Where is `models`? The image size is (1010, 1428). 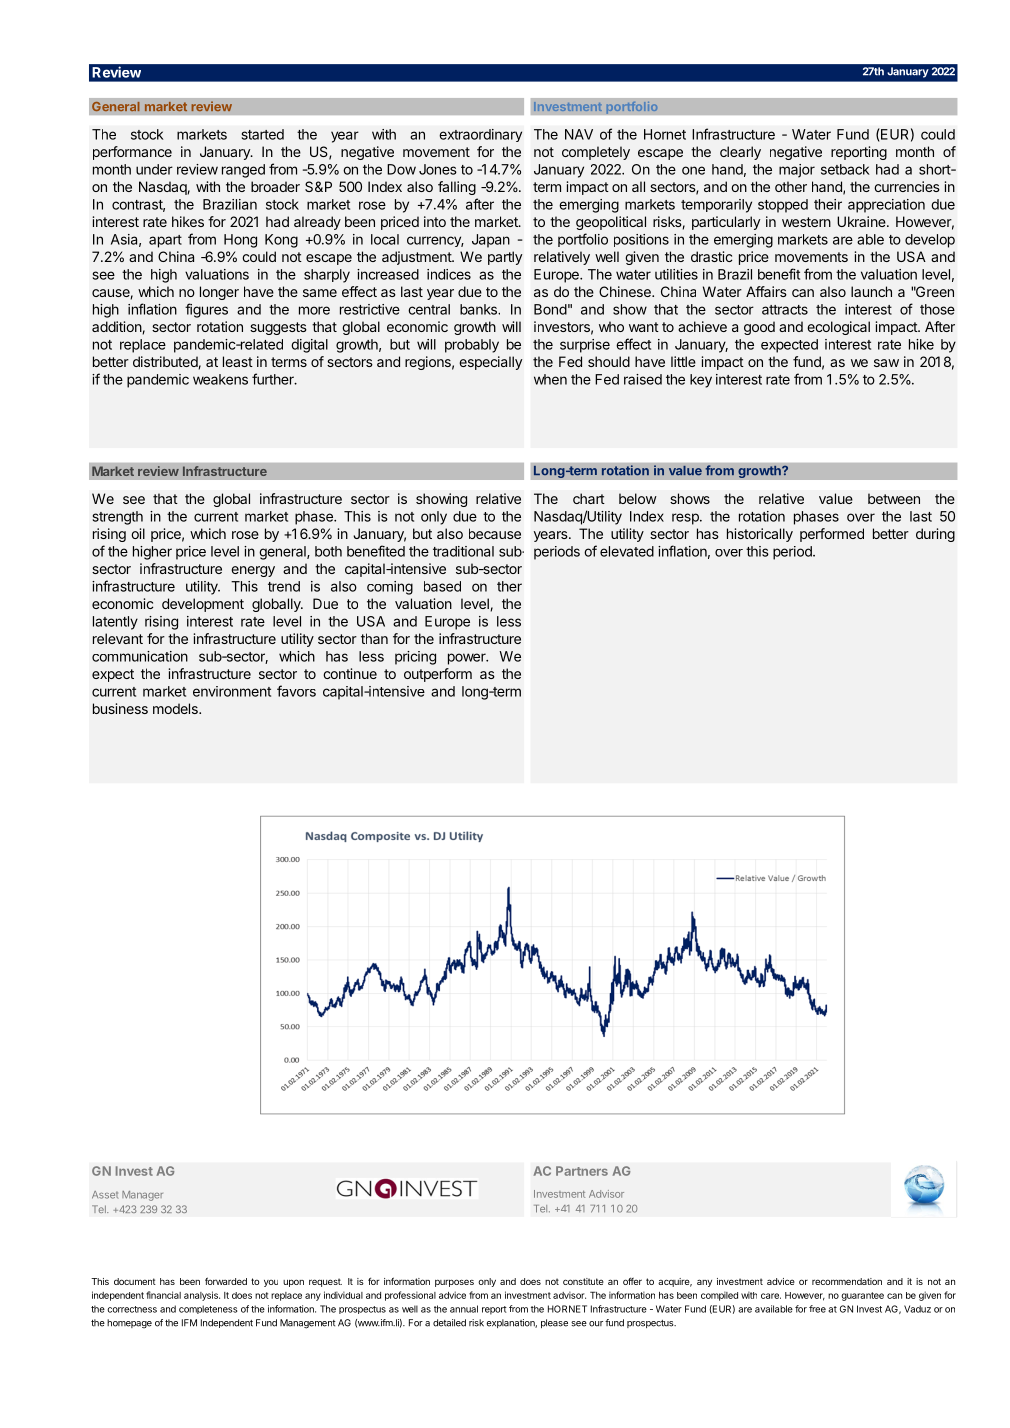 models is located at coordinates (176, 708).
